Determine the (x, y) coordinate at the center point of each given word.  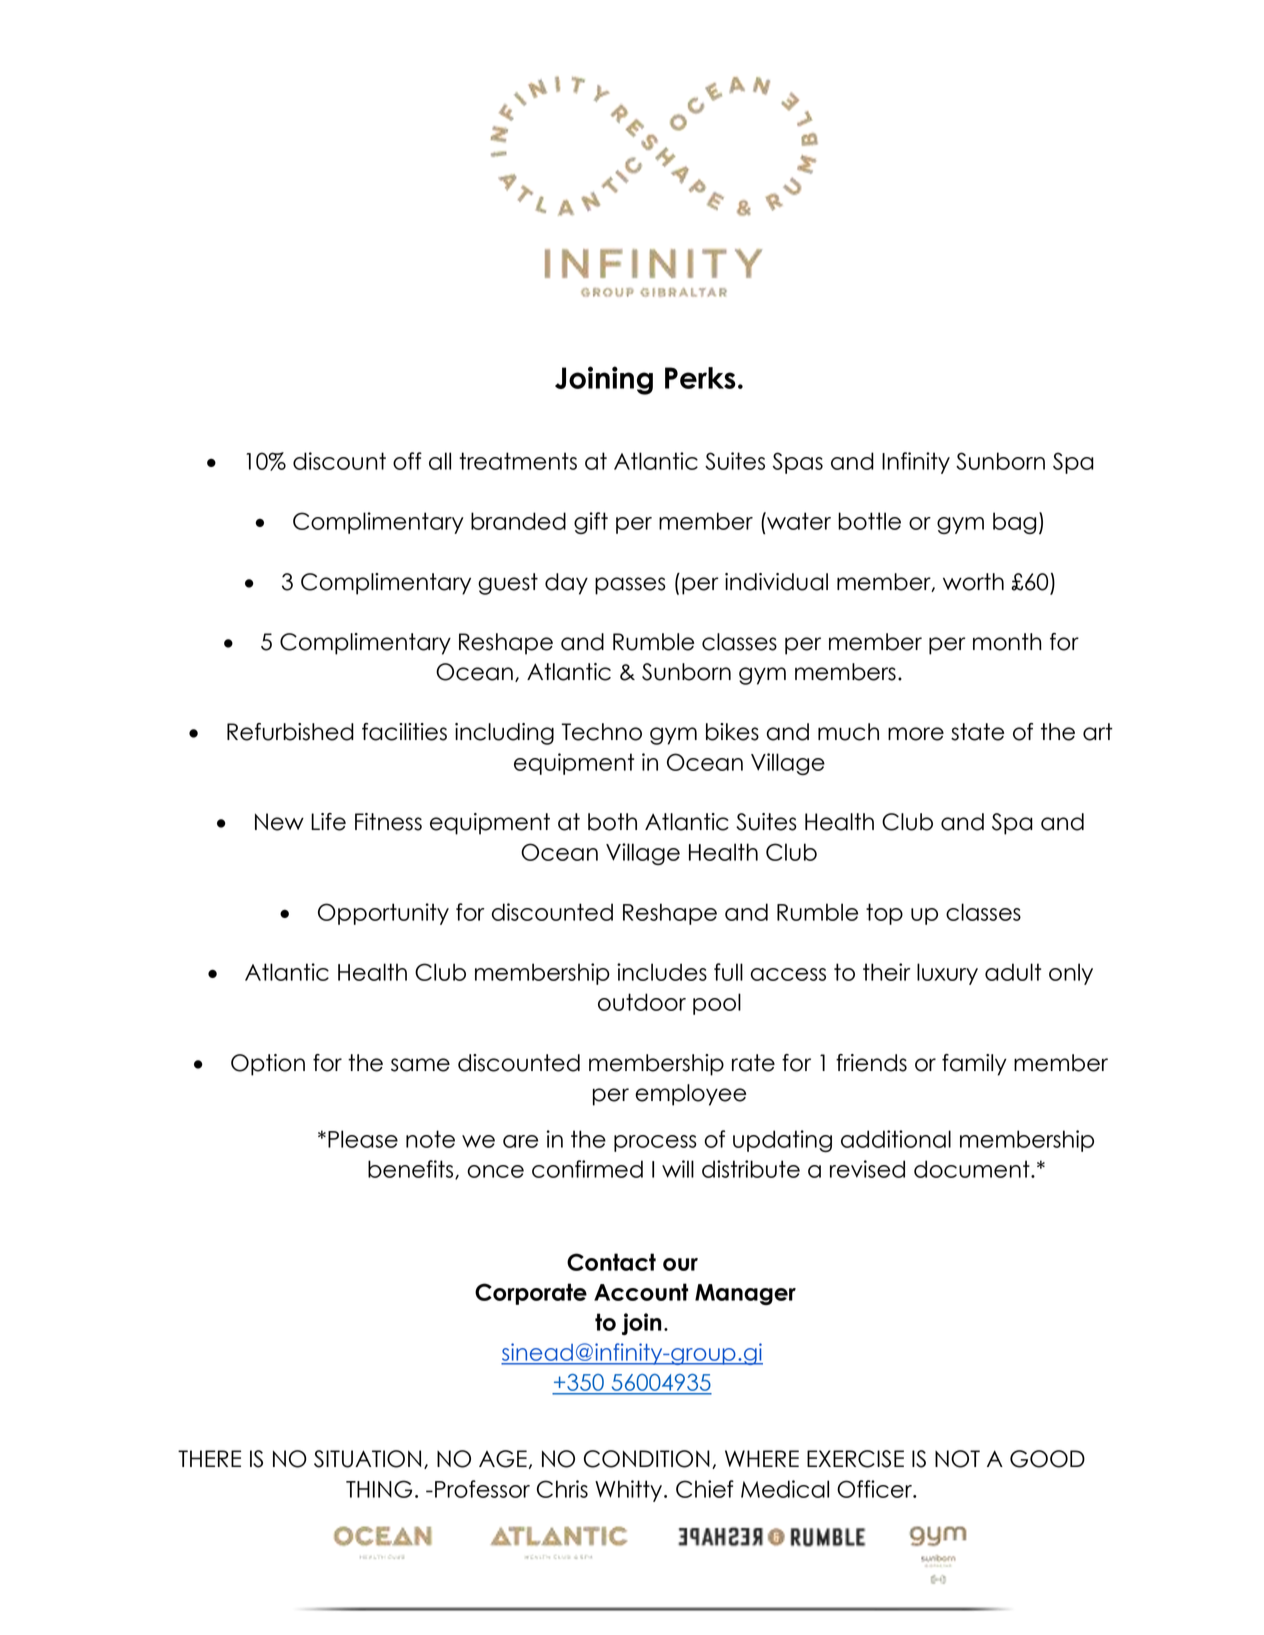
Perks (700, 378)
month (1007, 642)
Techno (601, 732)
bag (1014, 523)
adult (1013, 972)
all (440, 461)
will (678, 1169)
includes (662, 972)
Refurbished (290, 732)
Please (363, 1139)
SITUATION (367, 1459)
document (973, 1169)
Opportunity (383, 914)
